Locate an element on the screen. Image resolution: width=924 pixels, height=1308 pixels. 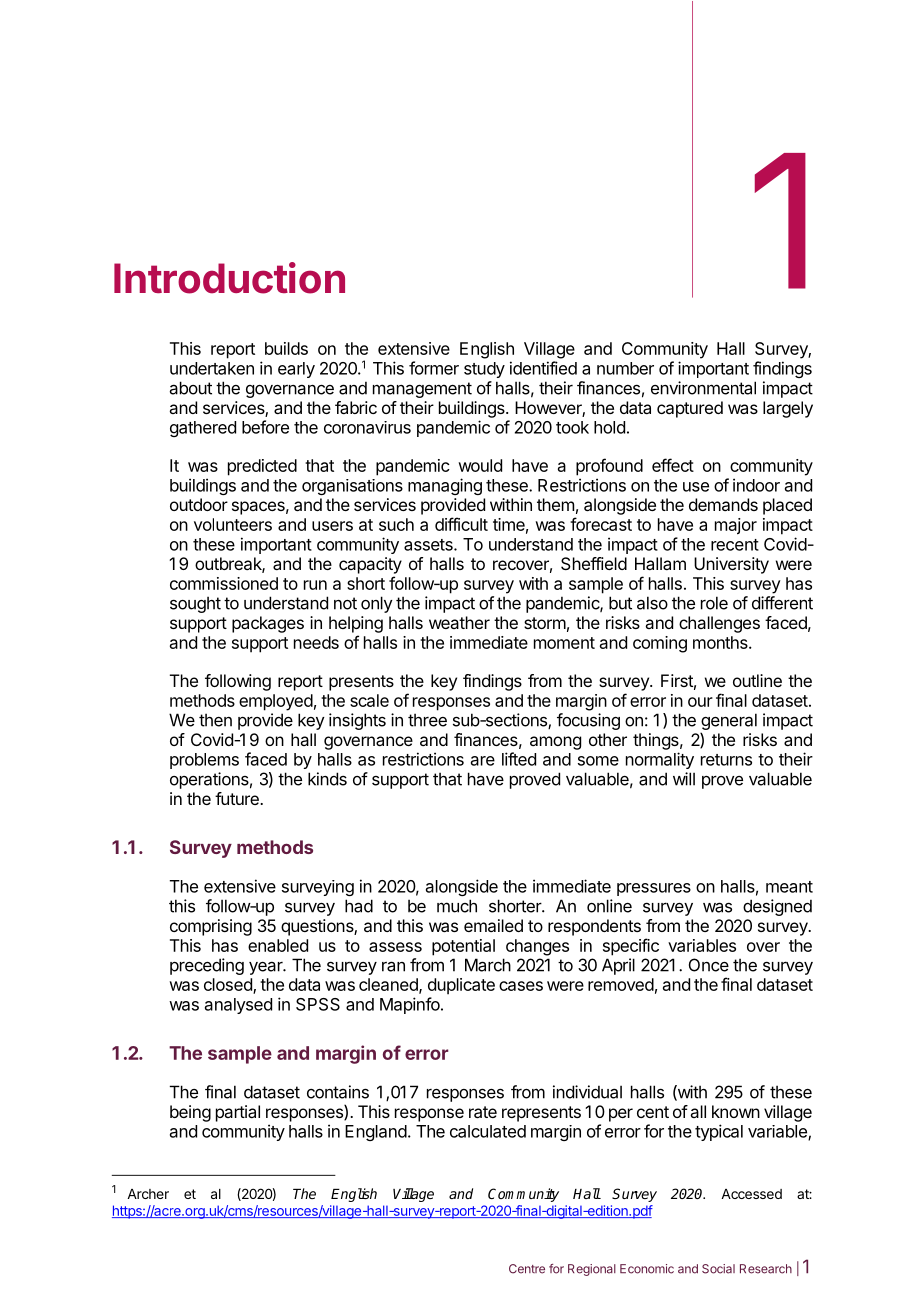
study is located at coordinates (484, 370).
